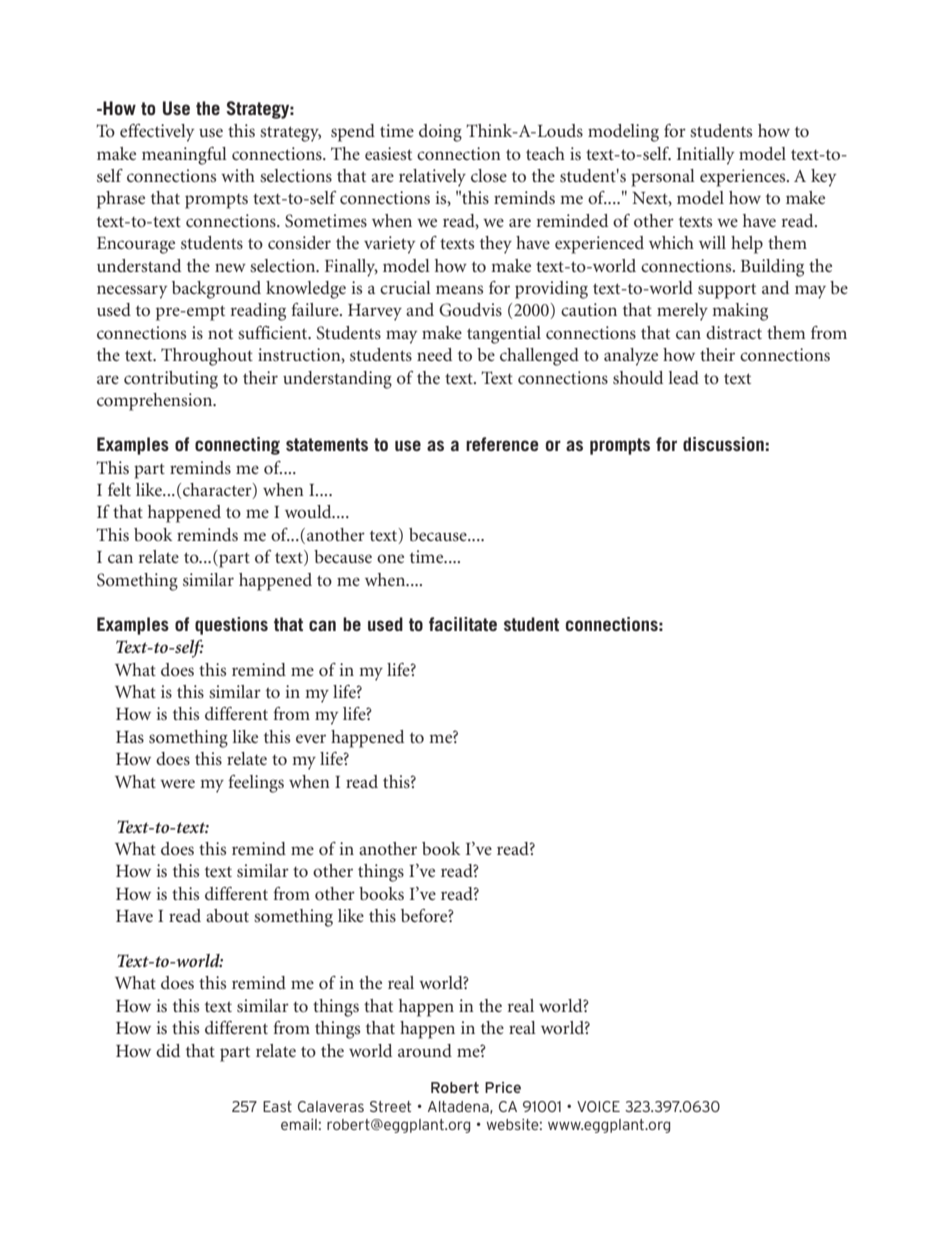 This screenshot has height=1233, width=952. Describe the element at coordinates (311, 738) in the screenshot. I see `ever` at that location.
